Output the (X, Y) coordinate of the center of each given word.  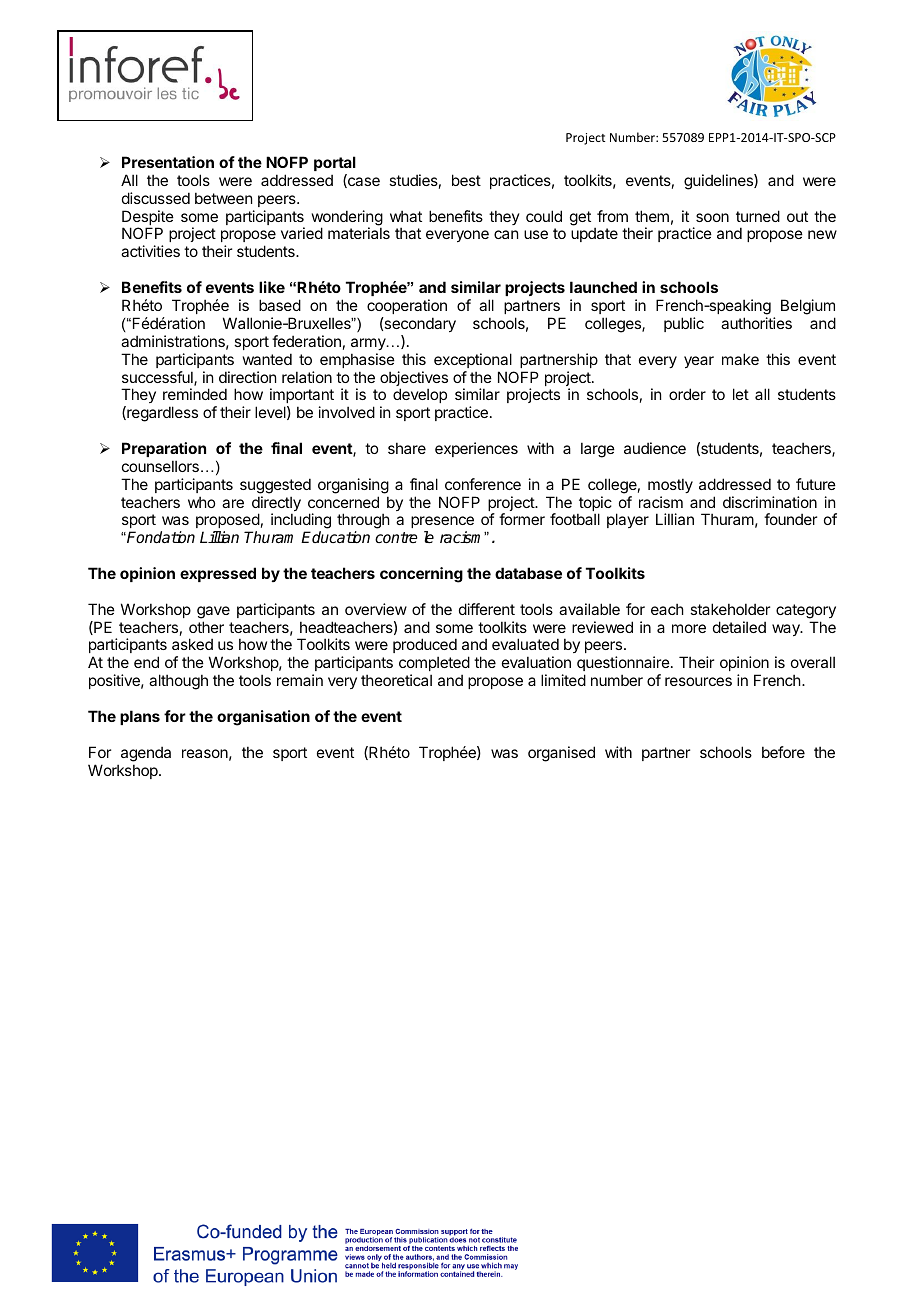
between (223, 198)
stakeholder (730, 609)
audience (655, 448)
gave (213, 612)
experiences (476, 449)
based (280, 305)
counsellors (160, 466)
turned (758, 216)
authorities (756, 323)
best (466, 180)
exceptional (473, 360)
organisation (263, 718)
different (487, 609)
